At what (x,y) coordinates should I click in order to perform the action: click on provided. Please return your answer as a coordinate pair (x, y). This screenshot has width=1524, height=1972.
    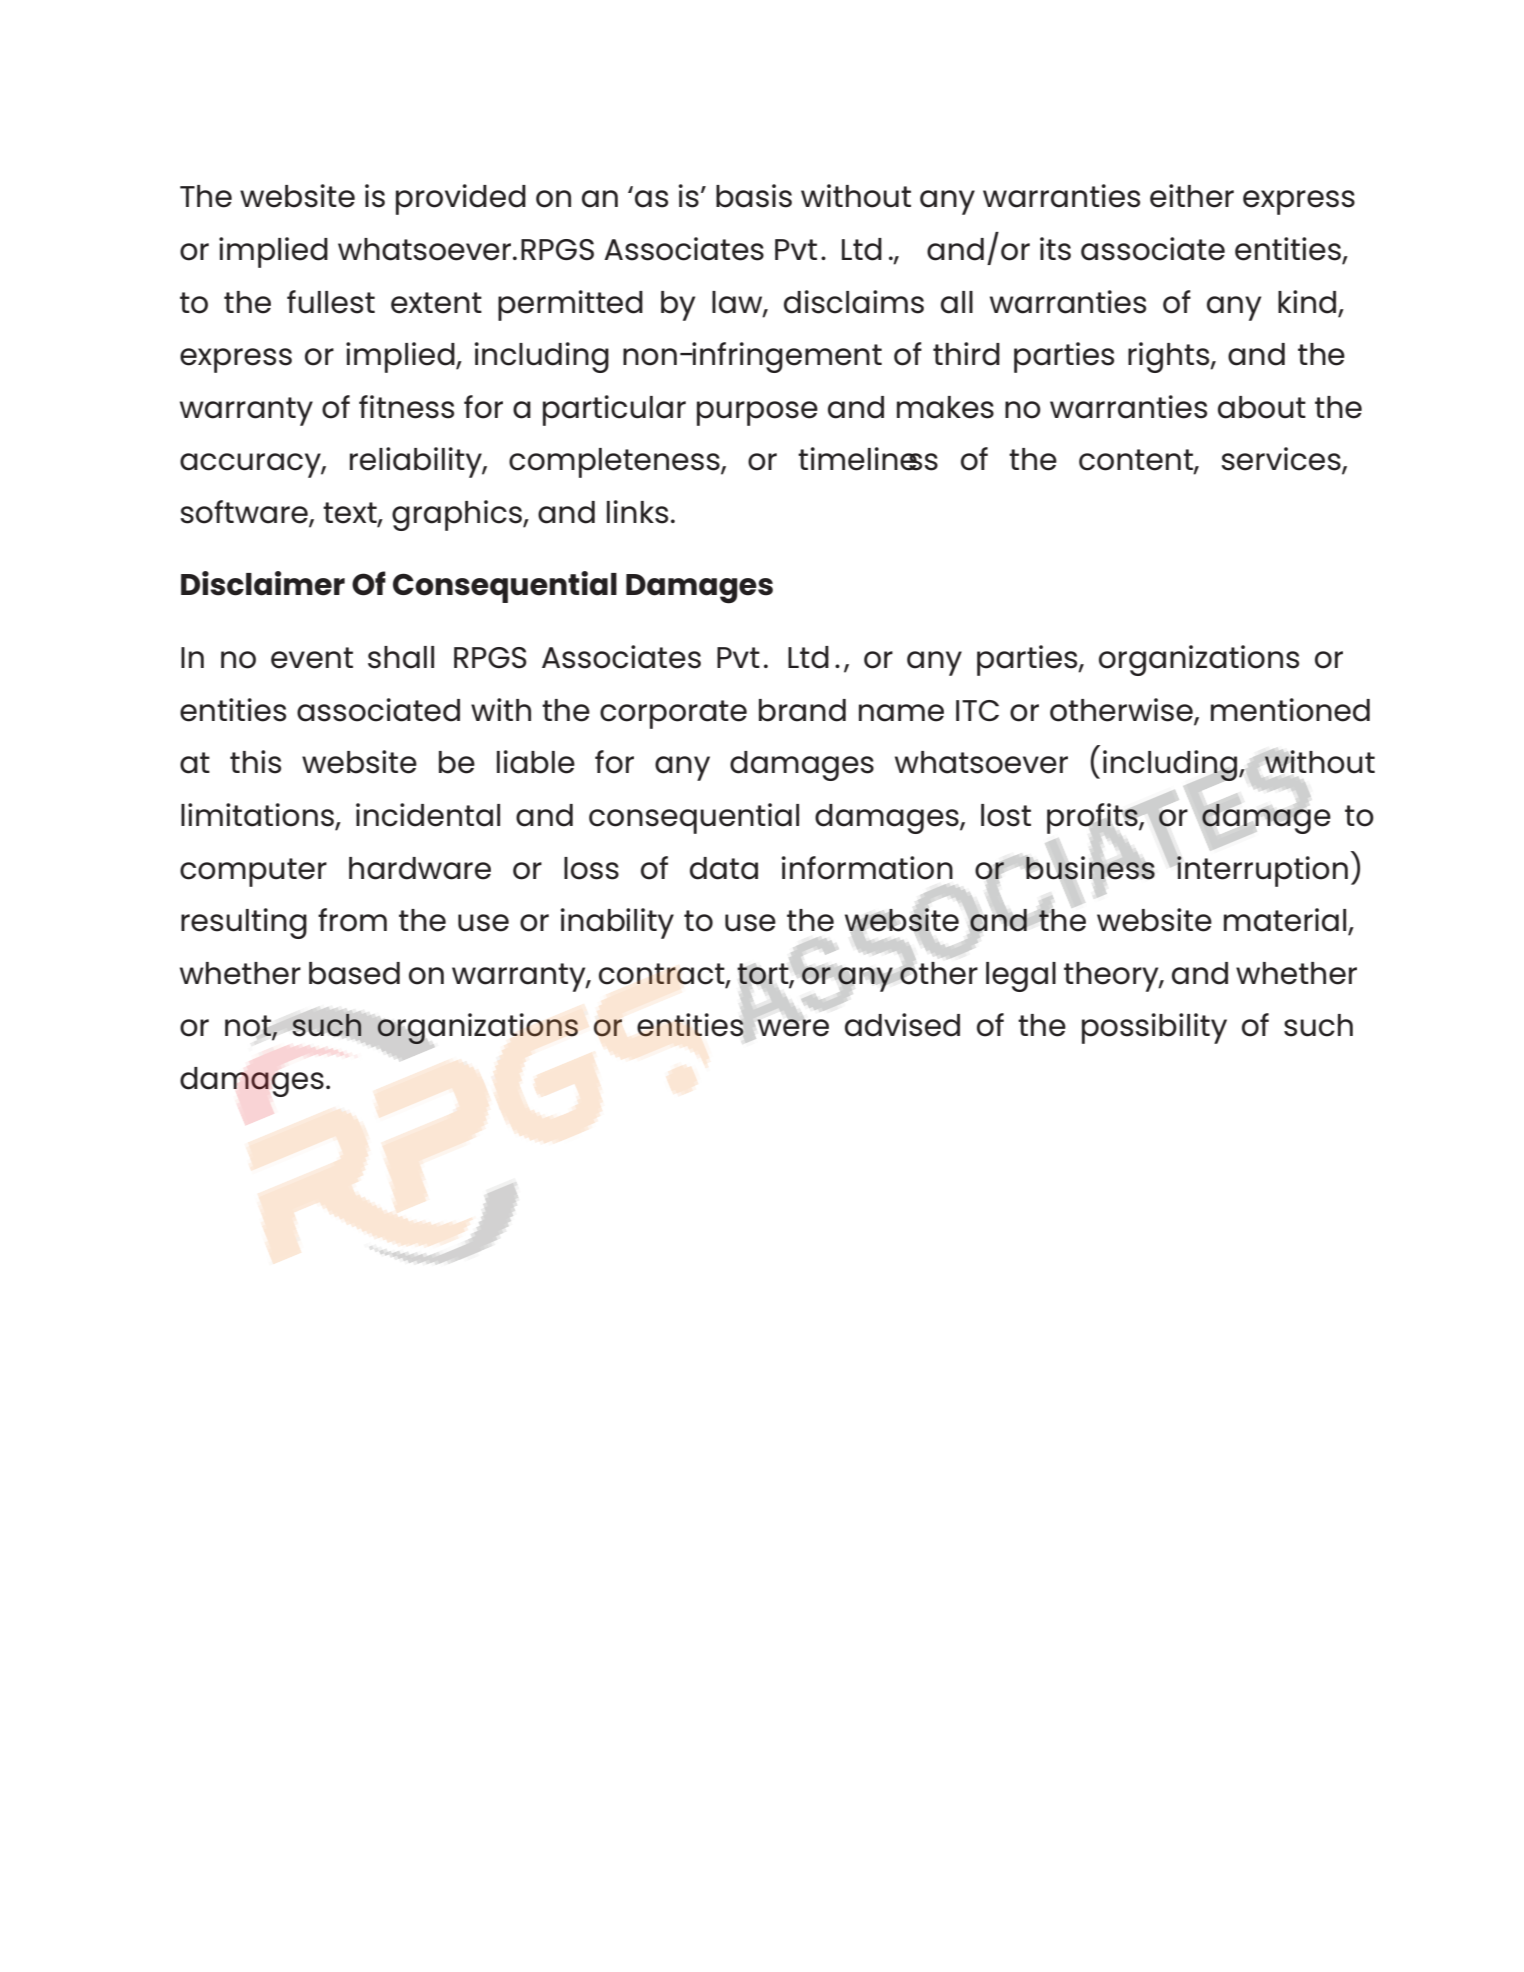
    Looking at the image, I should click on (461, 199).
